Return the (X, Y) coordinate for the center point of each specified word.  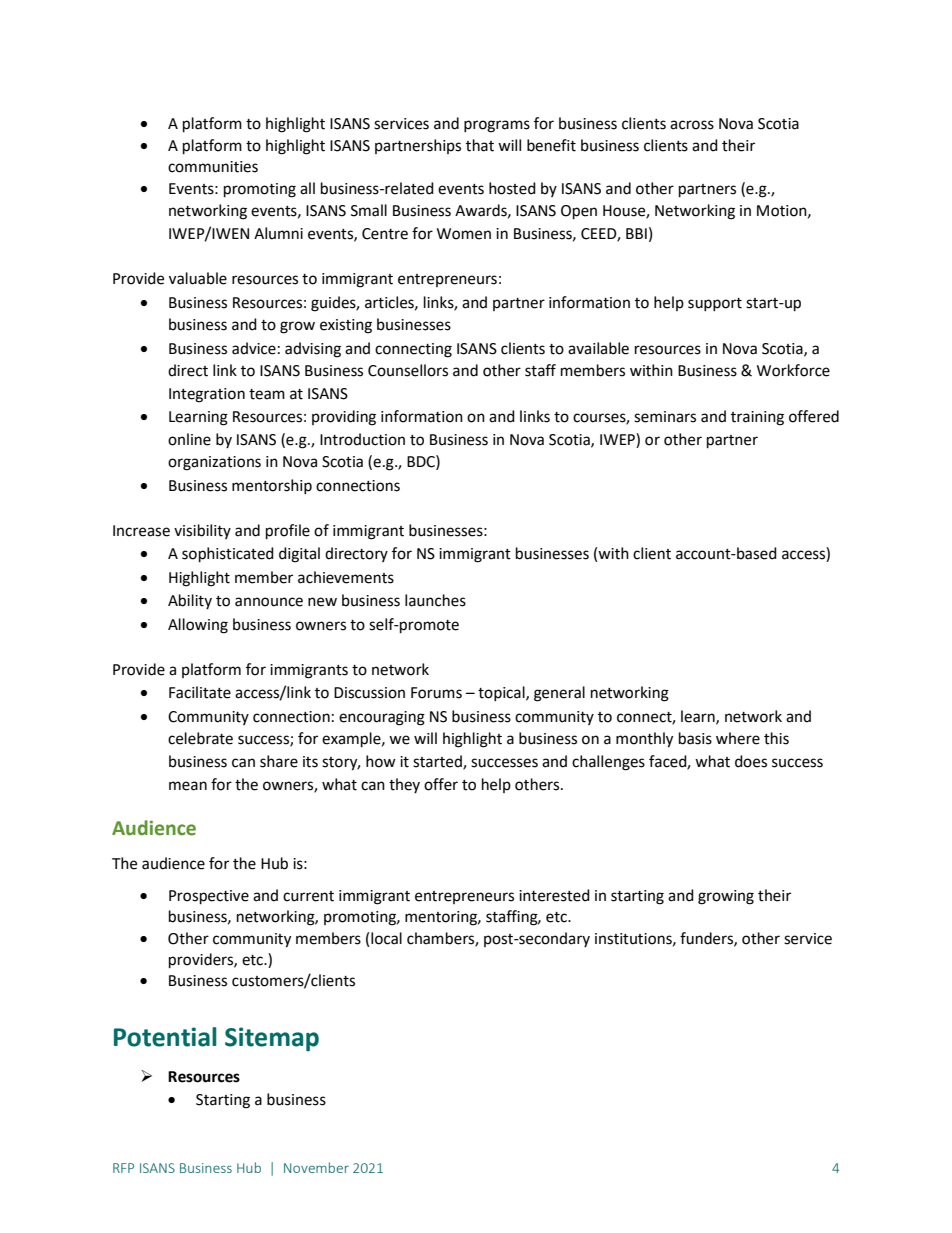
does (751, 761)
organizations (214, 463)
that (480, 145)
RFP (123, 1168)
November (316, 1167)
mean (188, 786)
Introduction (362, 439)
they (404, 785)
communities (213, 167)
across (692, 125)
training (757, 418)
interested (554, 895)
